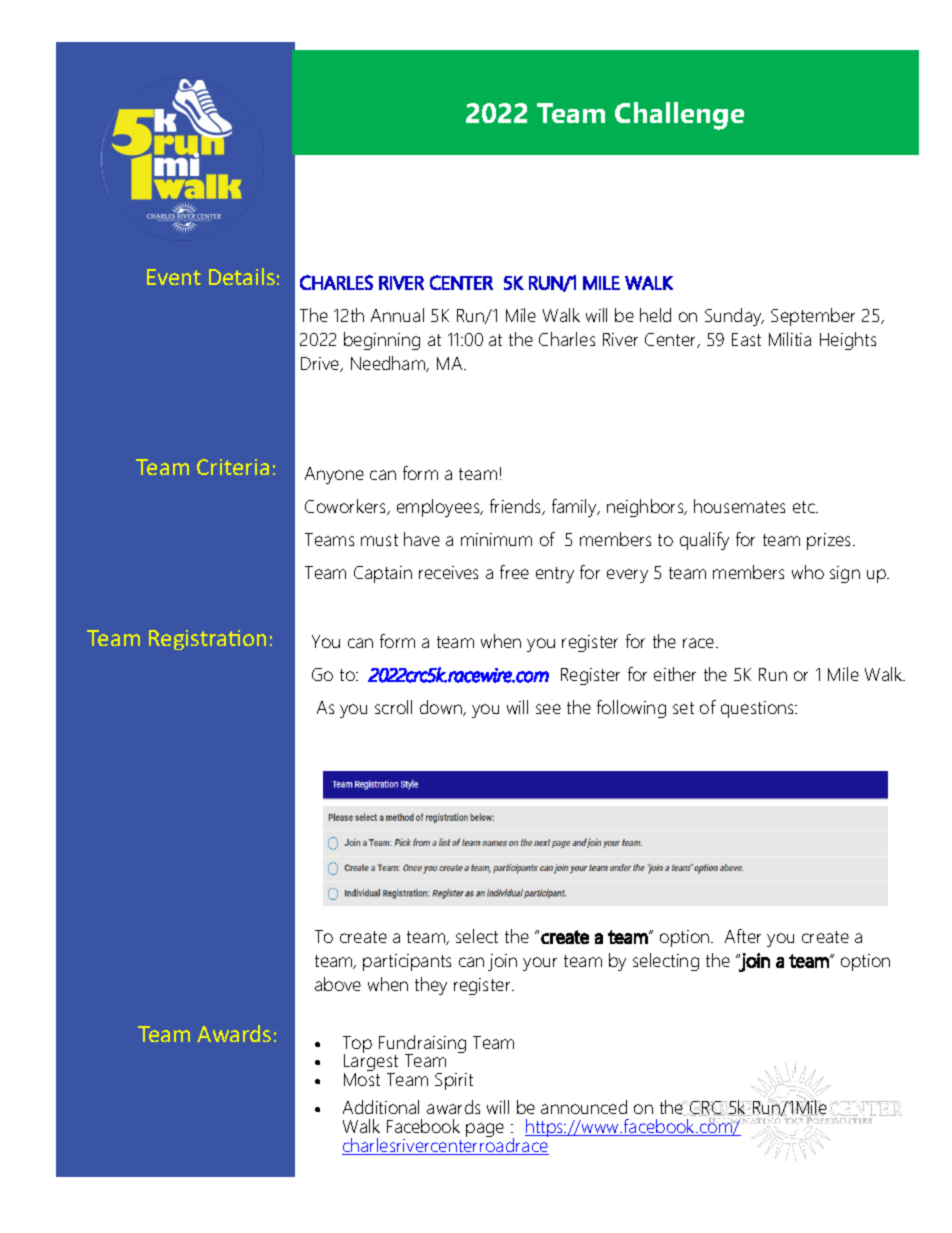 This page has height=1233, width=952. I want to click on see, so click(548, 709).
